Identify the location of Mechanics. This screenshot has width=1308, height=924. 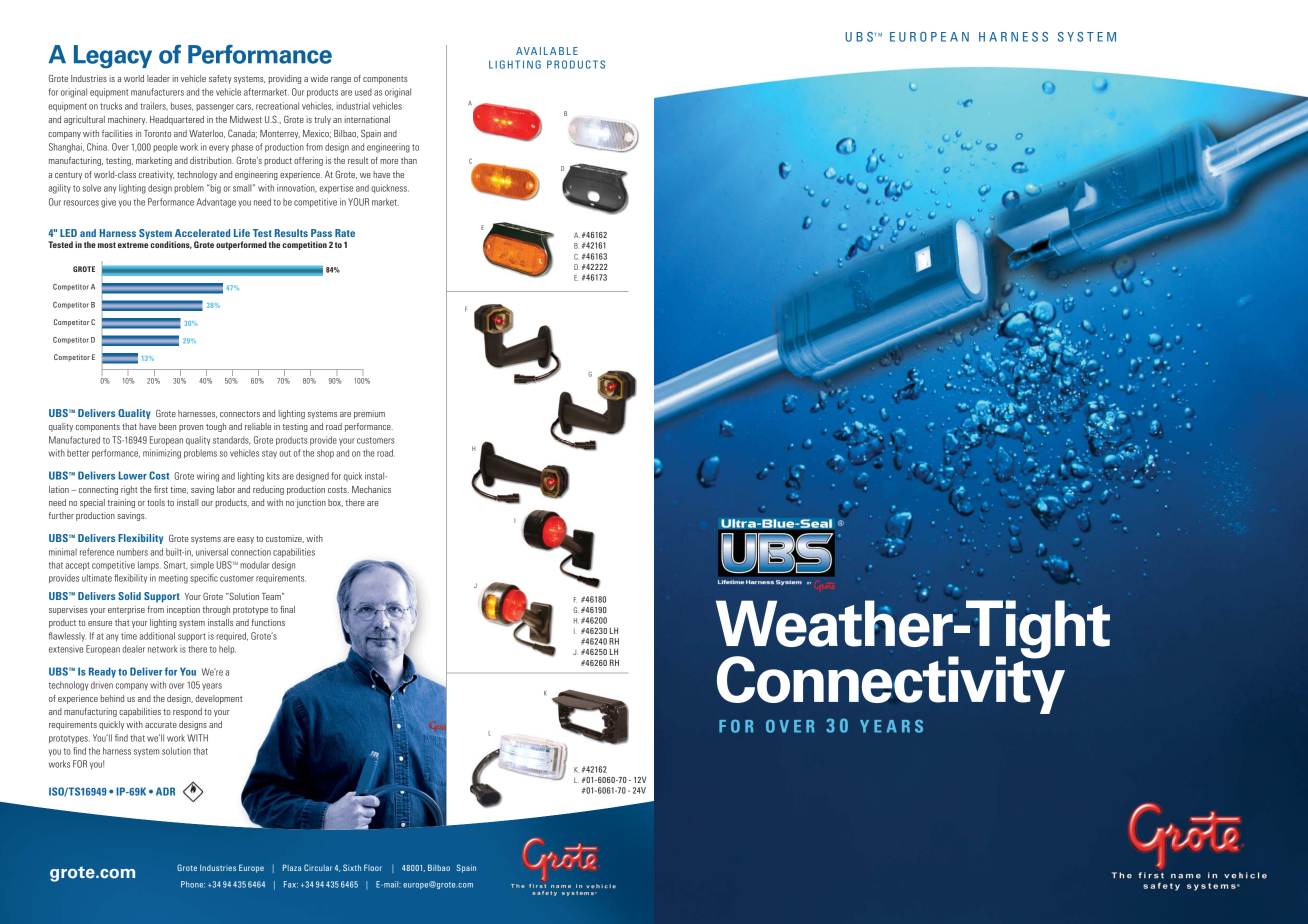
(371, 489).
